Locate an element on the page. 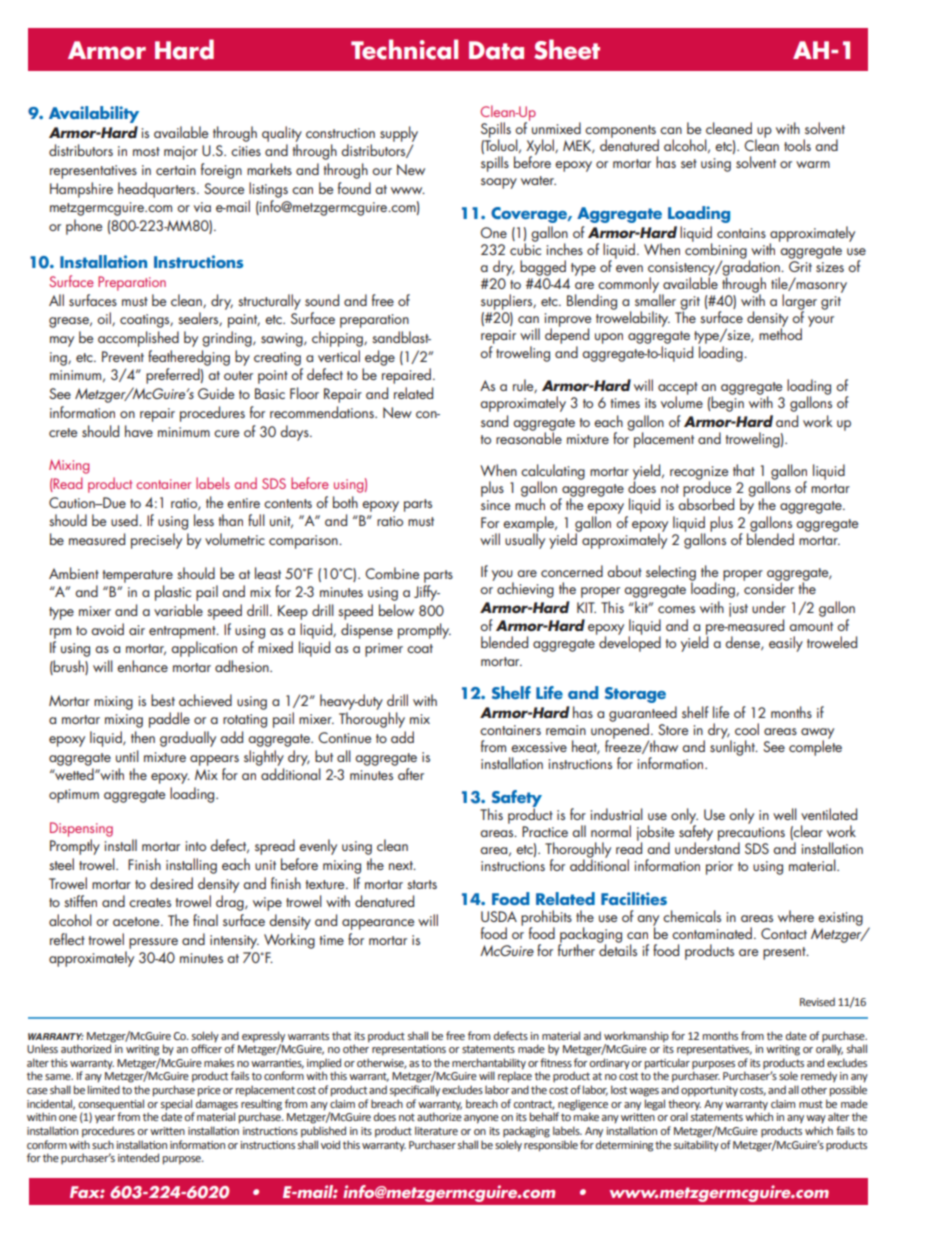  acetone is located at coordinates (137, 921).
